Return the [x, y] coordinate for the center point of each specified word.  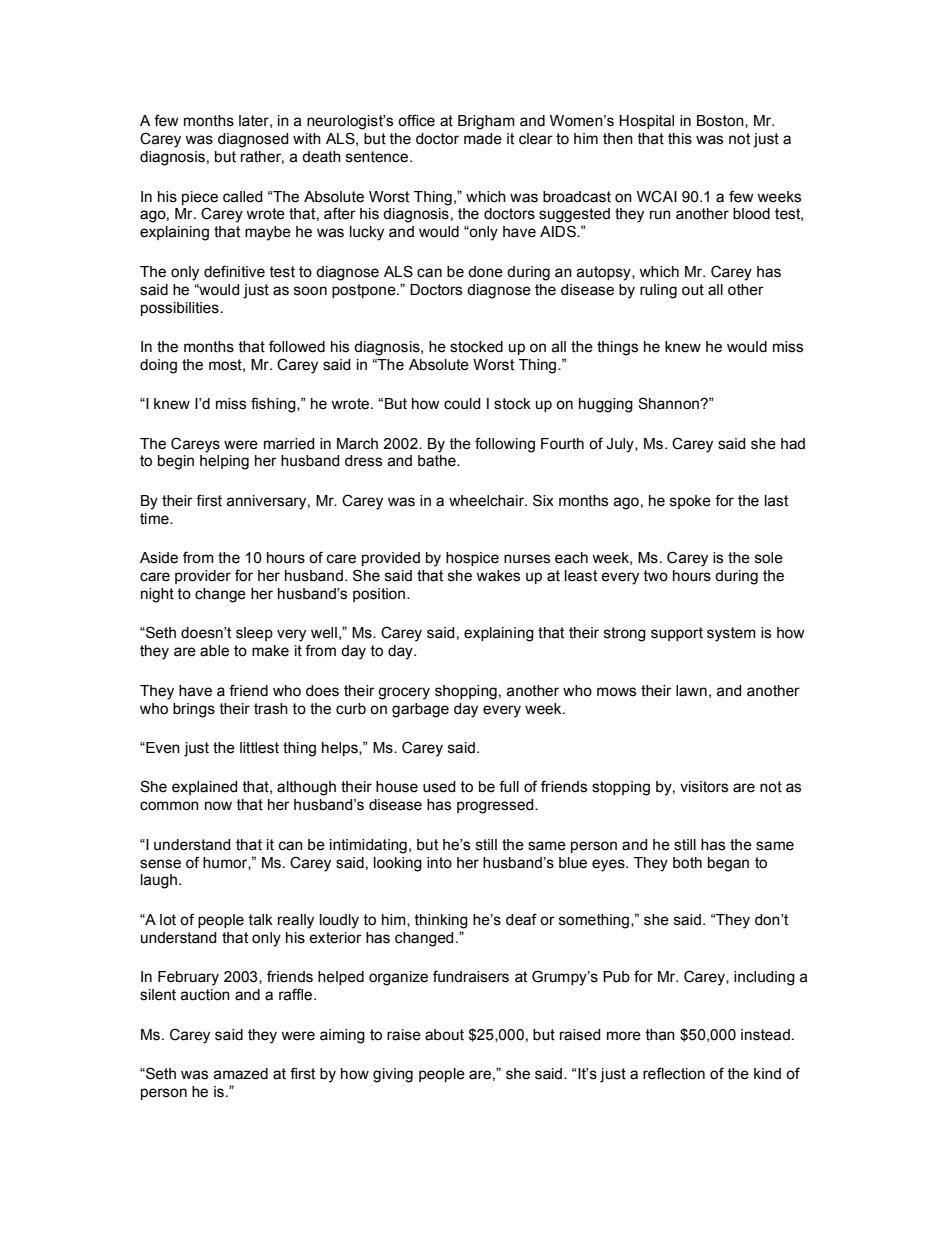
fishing [274, 405]
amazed [240, 1074]
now [218, 806]
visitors [704, 787]
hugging [606, 405]
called [243, 197]
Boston [721, 121]
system [731, 634]
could [462, 404]
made [483, 139]
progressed [496, 806]
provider [203, 577]
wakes [498, 576]
